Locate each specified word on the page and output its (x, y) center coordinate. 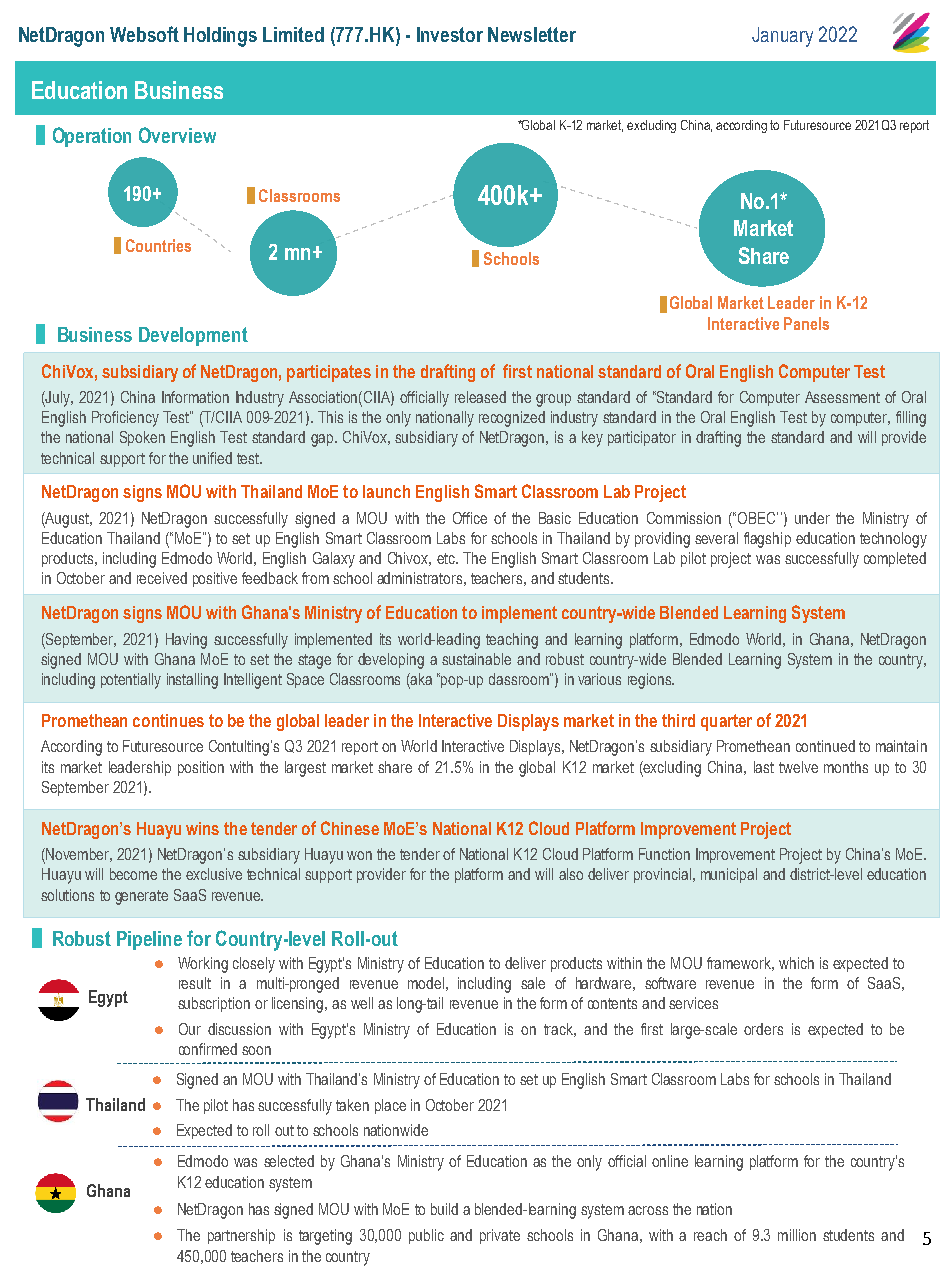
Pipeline (149, 940)
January (782, 37)
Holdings (220, 37)
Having (186, 641)
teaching (512, 641)
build (444, 1209)
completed (895, 559)
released (480, 397)
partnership (241, 1236)
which (796, 963)
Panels (806, 323)
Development (193, 336)
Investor (450, 34)
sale (533, 983)
